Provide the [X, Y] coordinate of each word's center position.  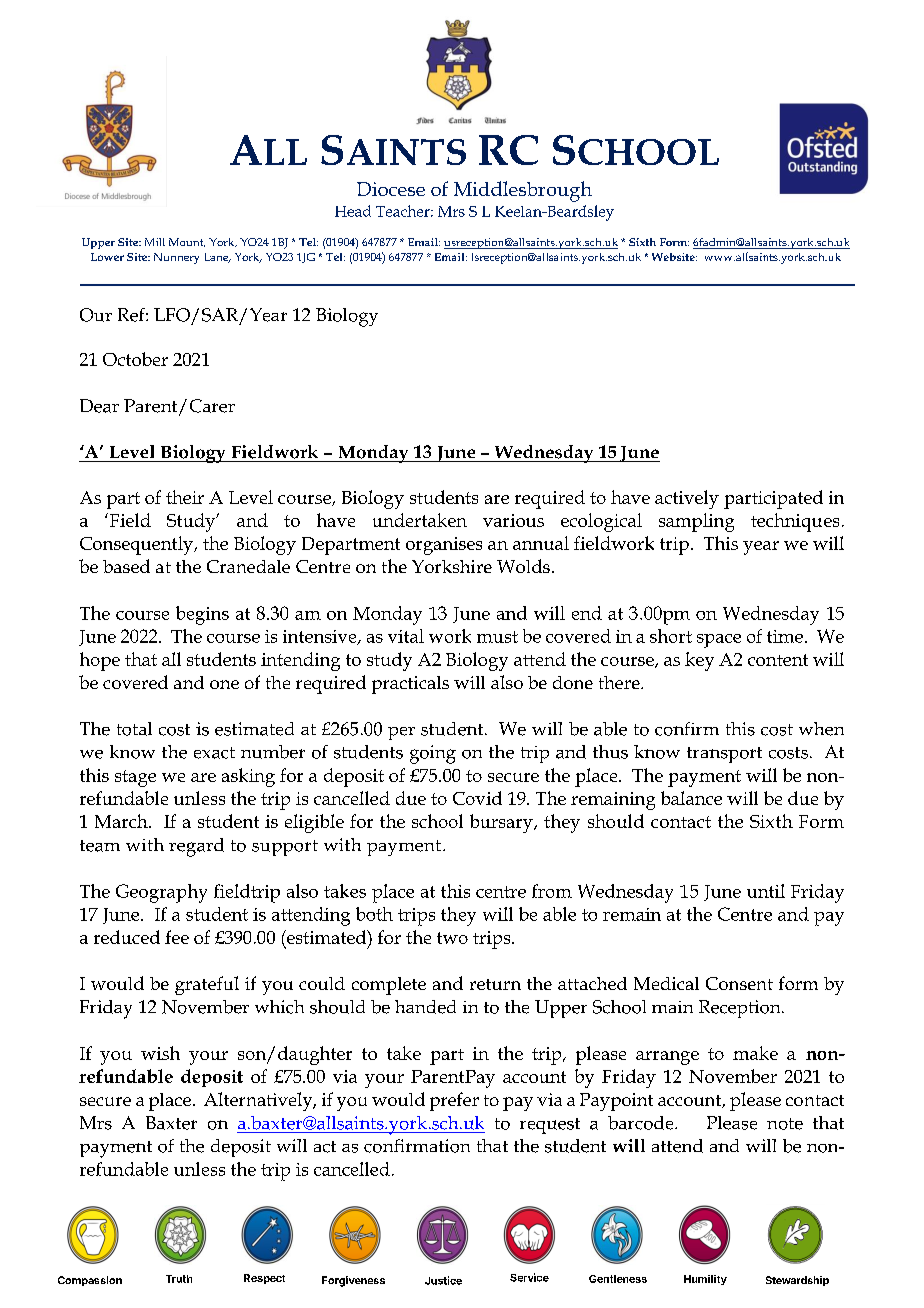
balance [691, 798]
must [497, 637]
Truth [179, 1279]
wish [160, 1053]
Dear [99, 406]
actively [687, 499]
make [755, 1053]
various [513, 520]
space [719, 641]
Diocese [391, 189]
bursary [502, 823]
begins [202, 615]
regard [196, 847]
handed [425, 1007]
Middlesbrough [523, 191]
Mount [187, 242]
